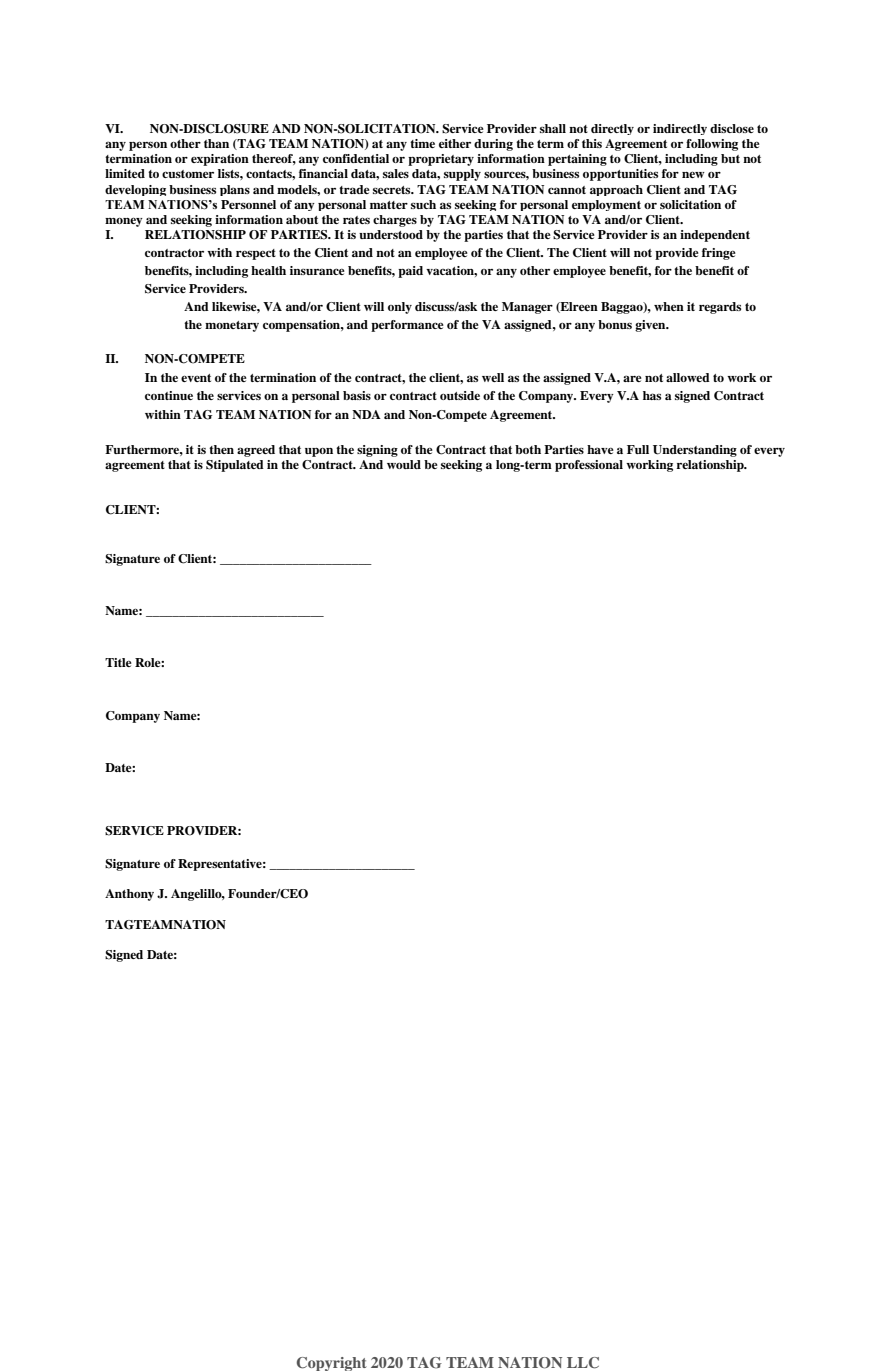 Image resolution: width=896 pixels, height=1371 pixels. I want to click on new, so click(693, 174).
